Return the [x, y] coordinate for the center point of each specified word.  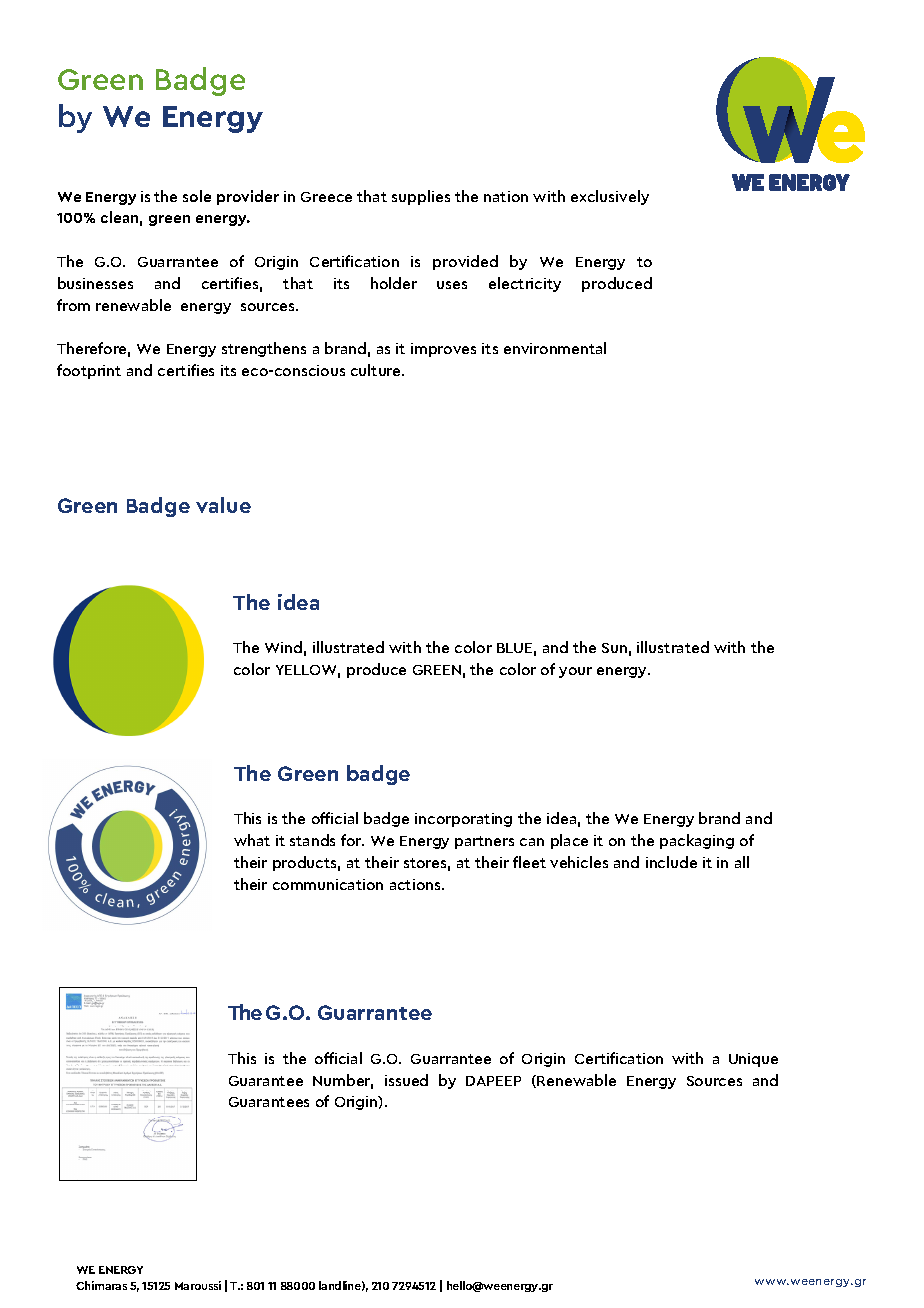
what [252, 840]
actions [416, 884]
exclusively [610, 197]
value [223, 505]
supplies [421, 197]
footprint [89, 371]
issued [406, 1080]
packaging [697, 841]
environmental [555, 348]
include [671, 862]
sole [197, 196]
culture [377, 370]
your [575, 672]
